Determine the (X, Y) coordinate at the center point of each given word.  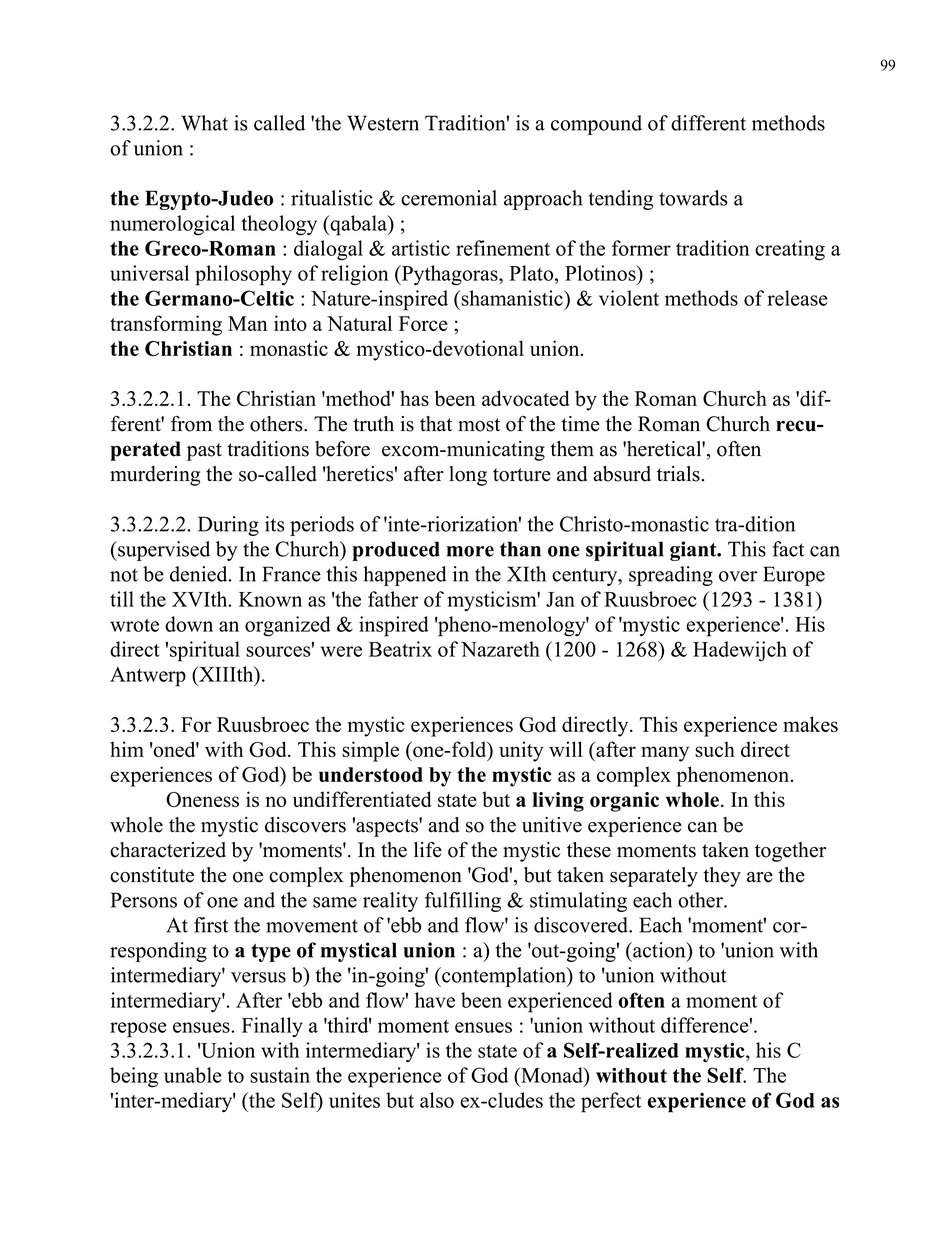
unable (193, 1075)
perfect (611, 1102)
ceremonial (449, 198)
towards (693, 198)
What (204, 123)
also (437, 1100)
